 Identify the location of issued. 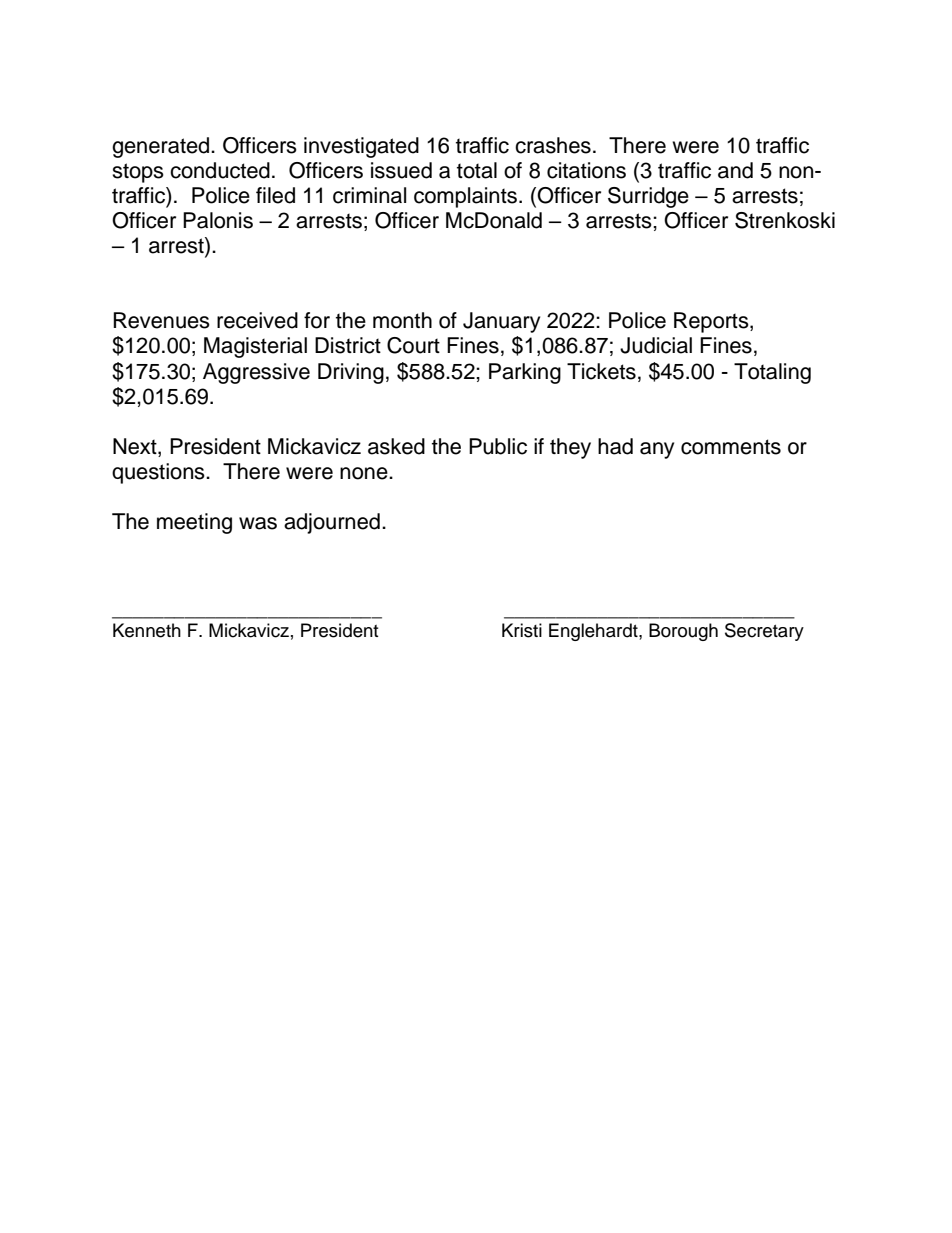
(401, 170).
